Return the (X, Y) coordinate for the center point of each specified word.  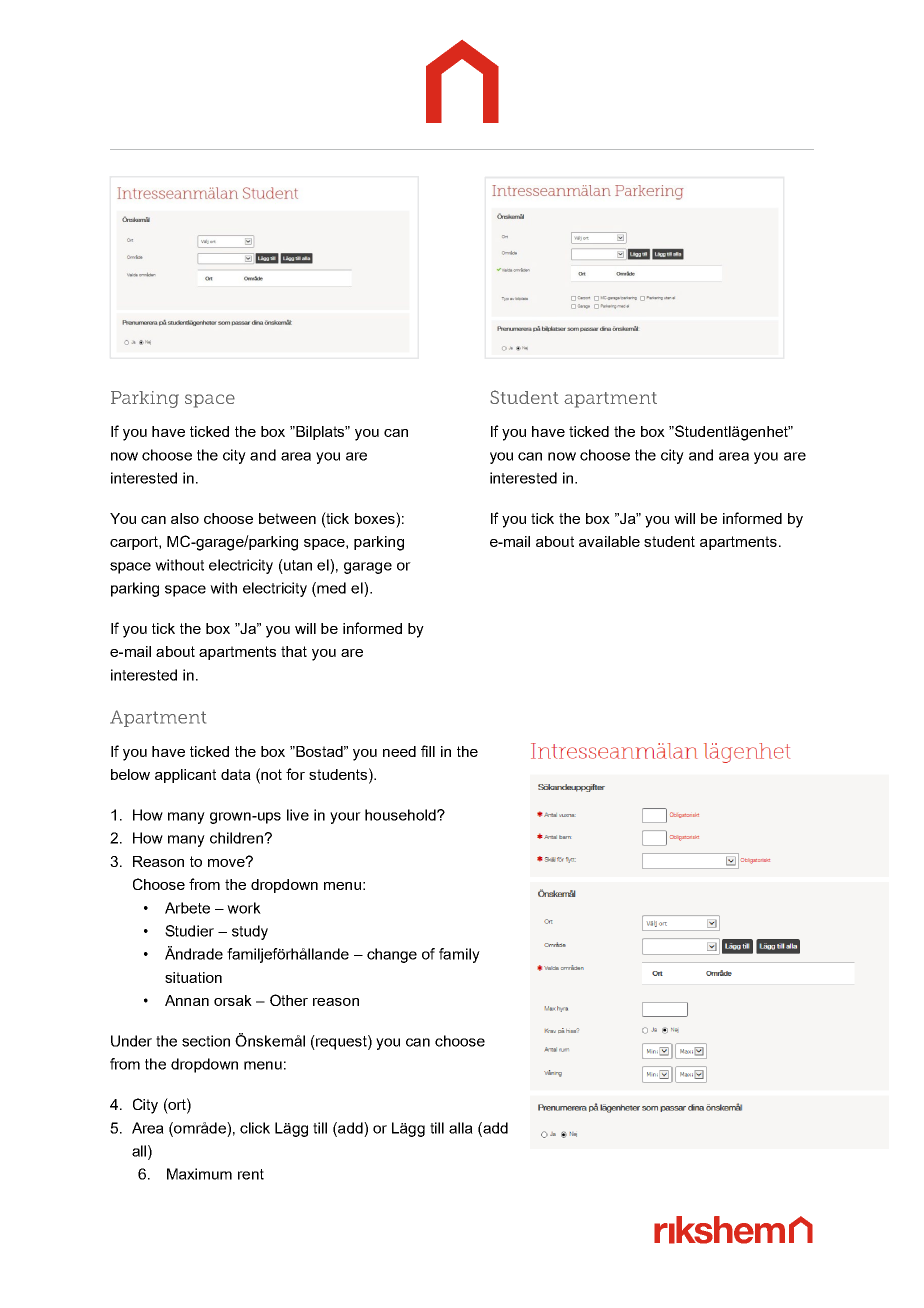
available (609, 541)
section (206, 1041)
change (392, 955)
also (185, 518)
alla (461, 1128)
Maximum (199, 1174)
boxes (376, 518)
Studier (189, 931)
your (345, 818)
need (399, 751)
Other (289, 1000)
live (298, 815)
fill (428, 751)
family (459, 955)
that (294, 651)
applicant (185, 776)
